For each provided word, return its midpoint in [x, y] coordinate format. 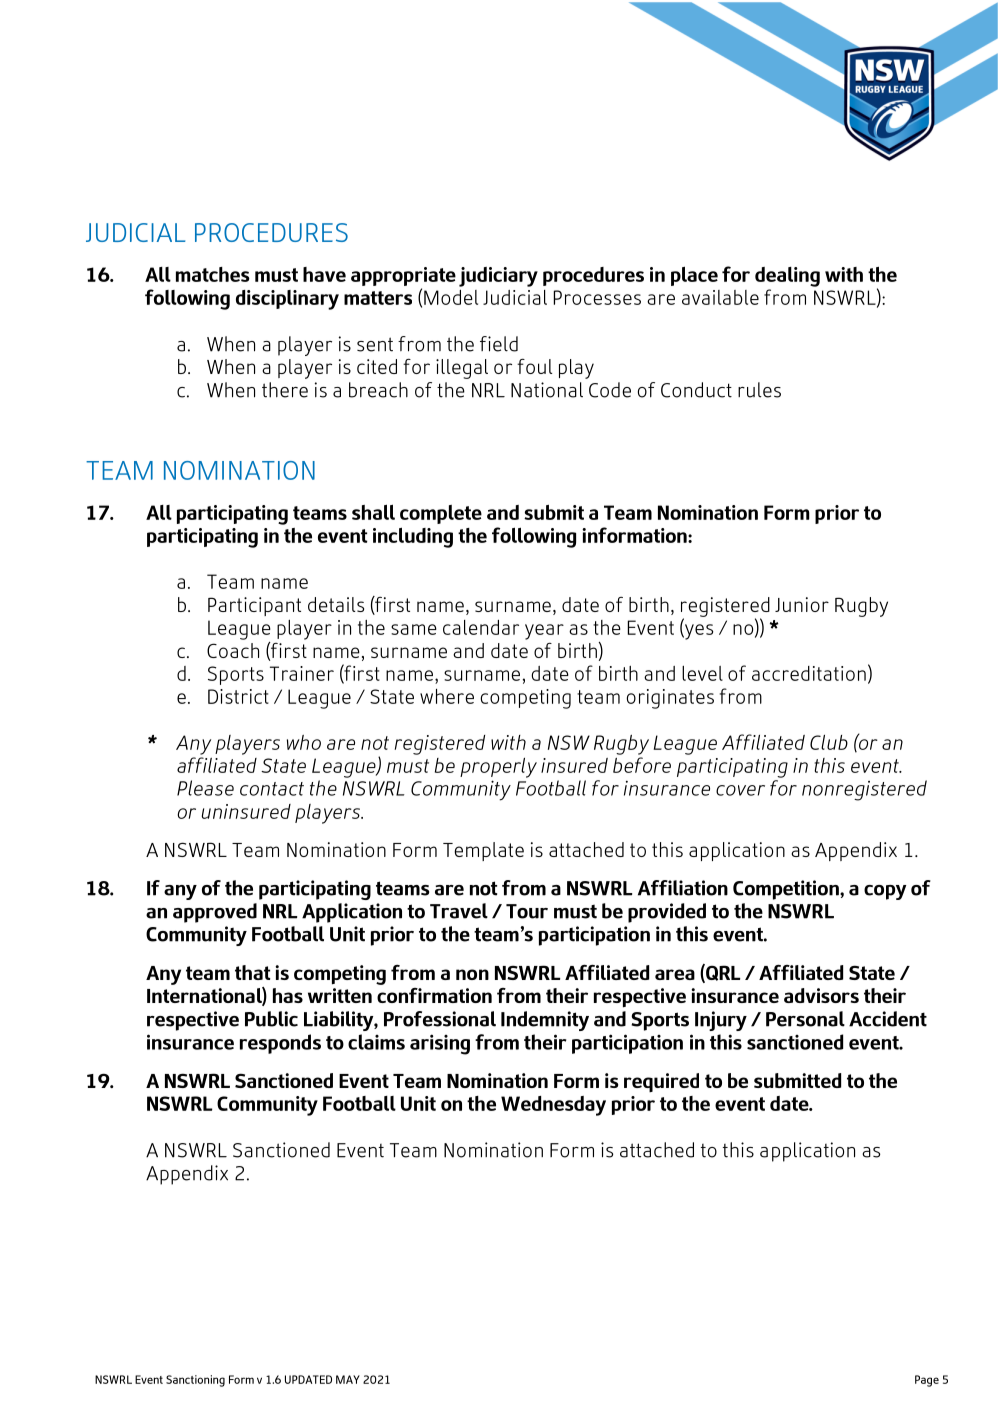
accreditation [809, 673]
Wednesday [553, 1106]
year [544, 632]
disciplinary [287, 300]
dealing [787, 277]
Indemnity [545, 1021]
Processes [597, 297]
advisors [821, 995]
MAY [348, 1379]
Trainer [302, 673]
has [288, 995]
